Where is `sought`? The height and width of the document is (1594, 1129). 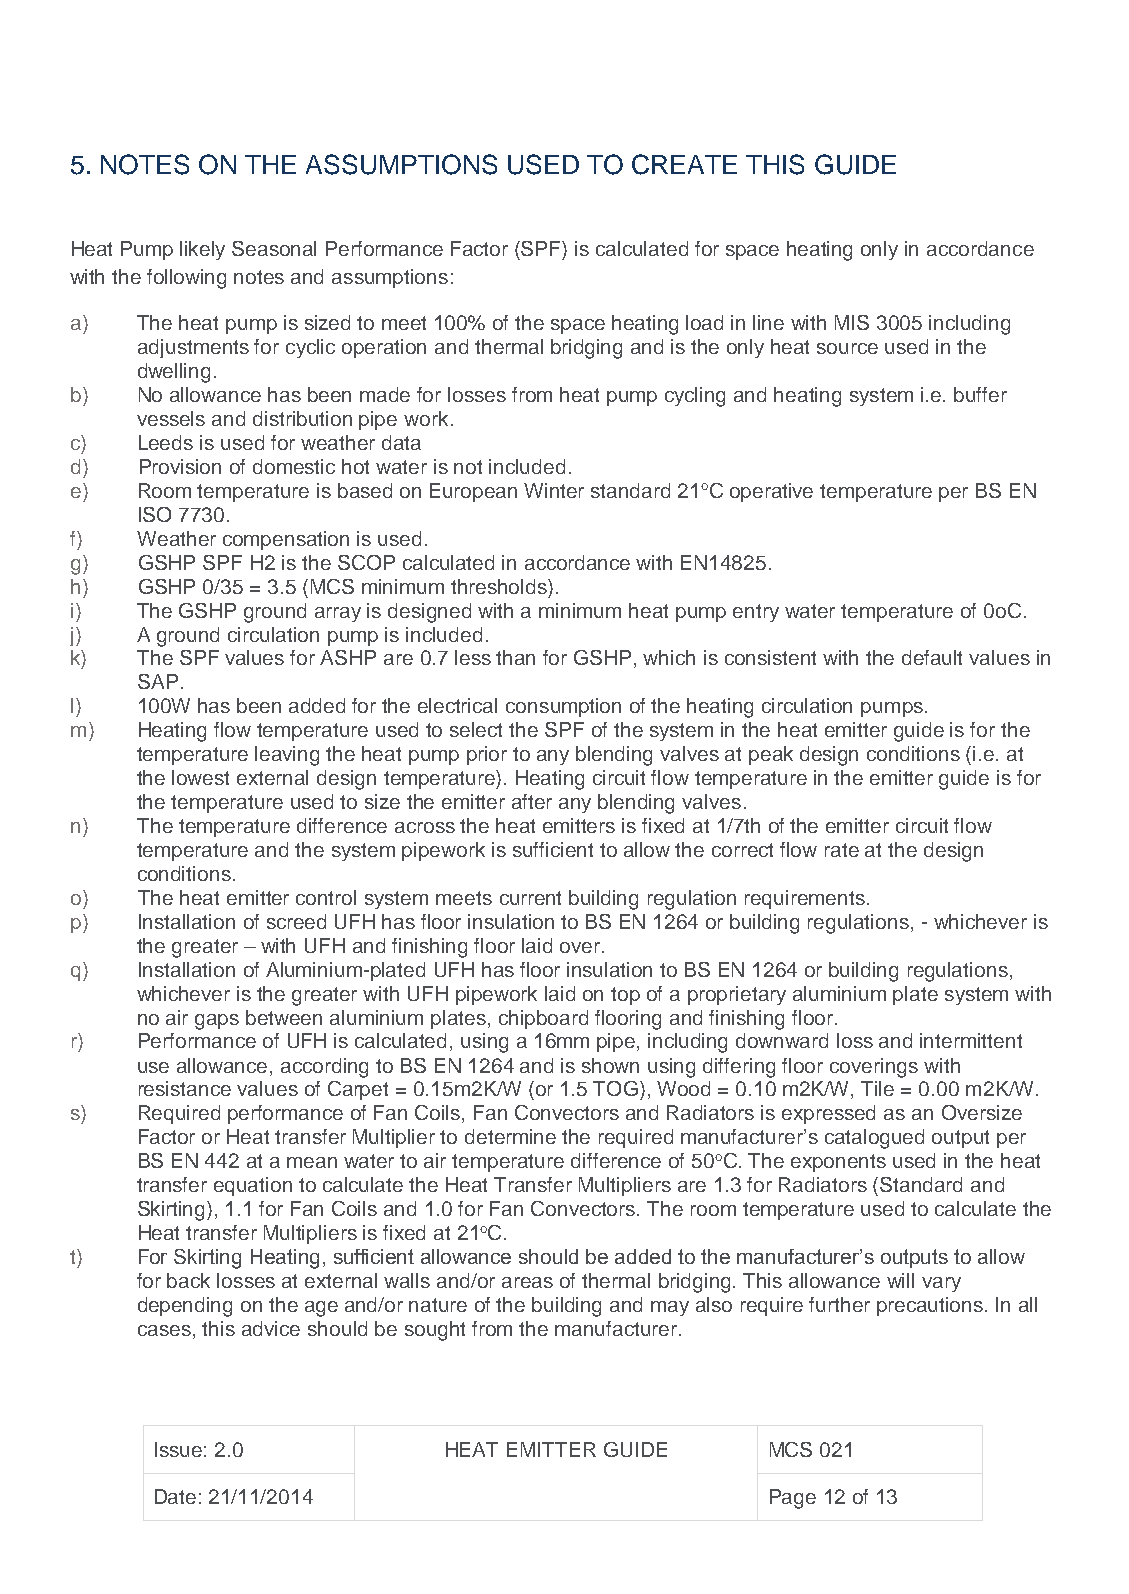
sought is located at coordinates (435, 1331).
